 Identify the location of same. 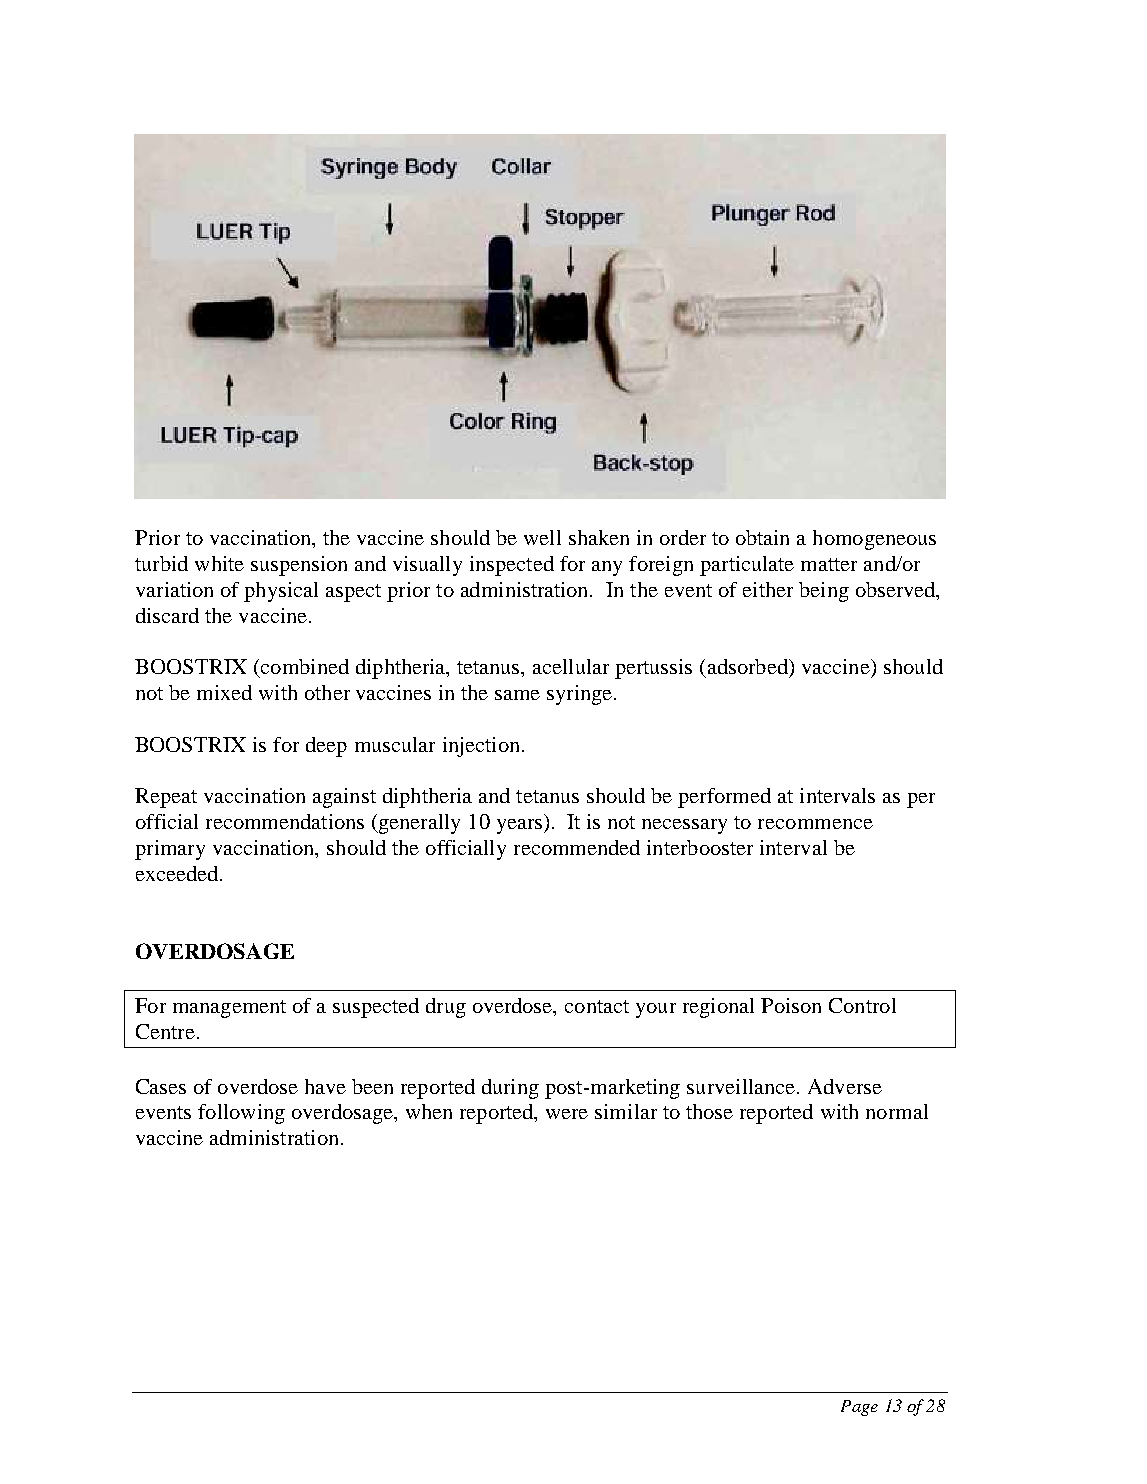
(517, 695).
